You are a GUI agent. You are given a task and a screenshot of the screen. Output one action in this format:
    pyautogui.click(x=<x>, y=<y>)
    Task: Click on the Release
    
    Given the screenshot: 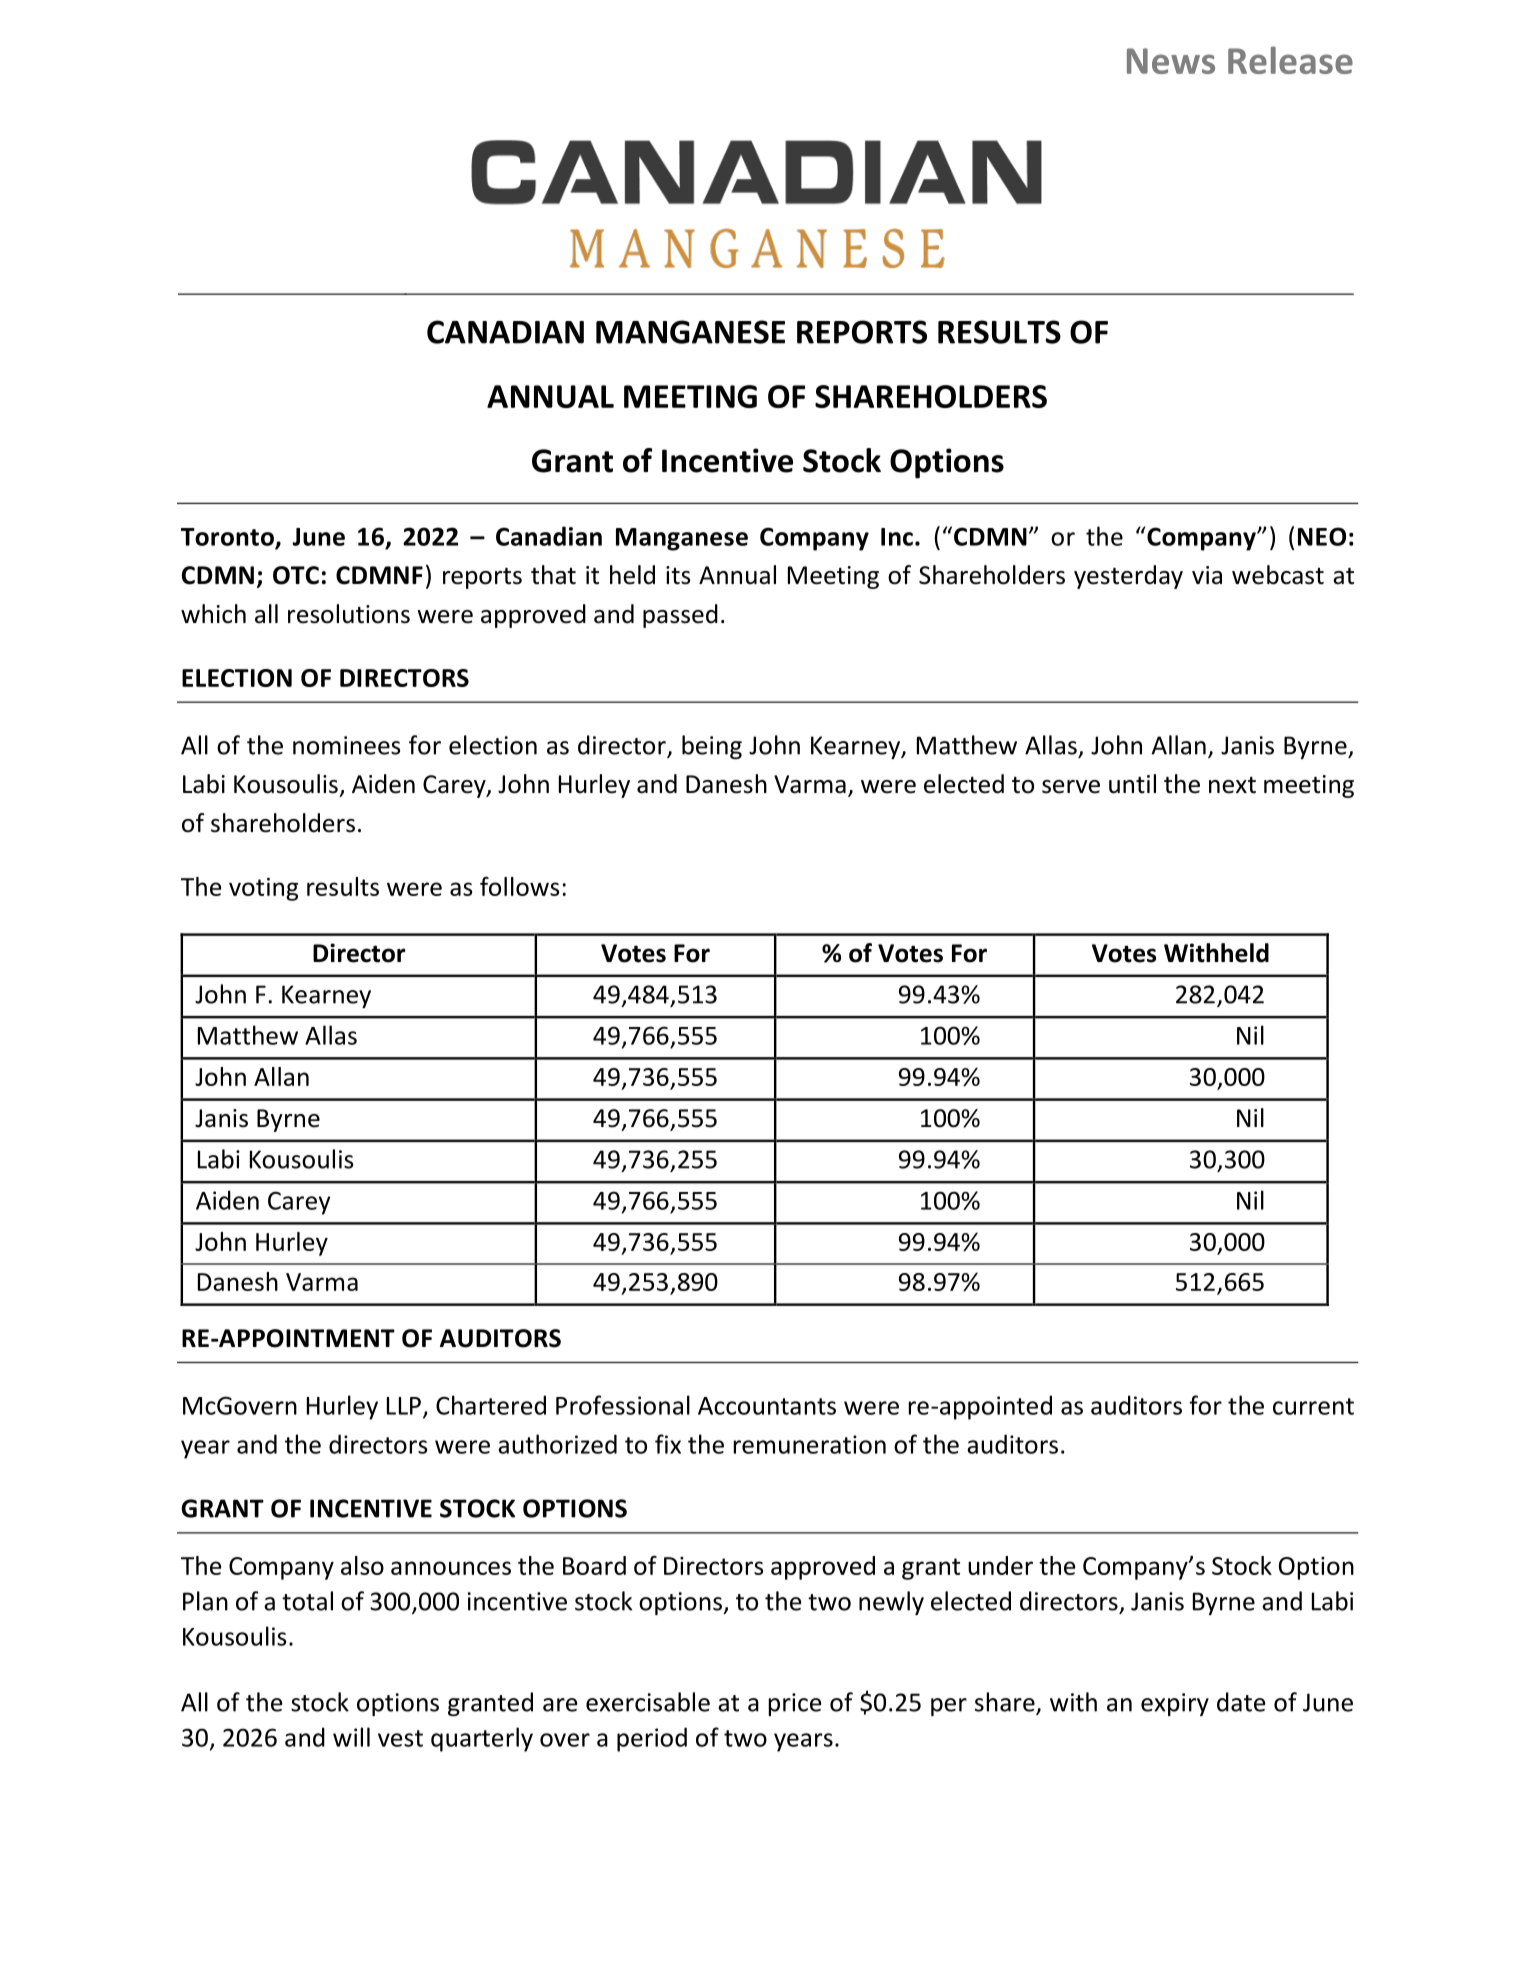 What is the action you would take?
    pyautogui.click(x=1290, y=60)
